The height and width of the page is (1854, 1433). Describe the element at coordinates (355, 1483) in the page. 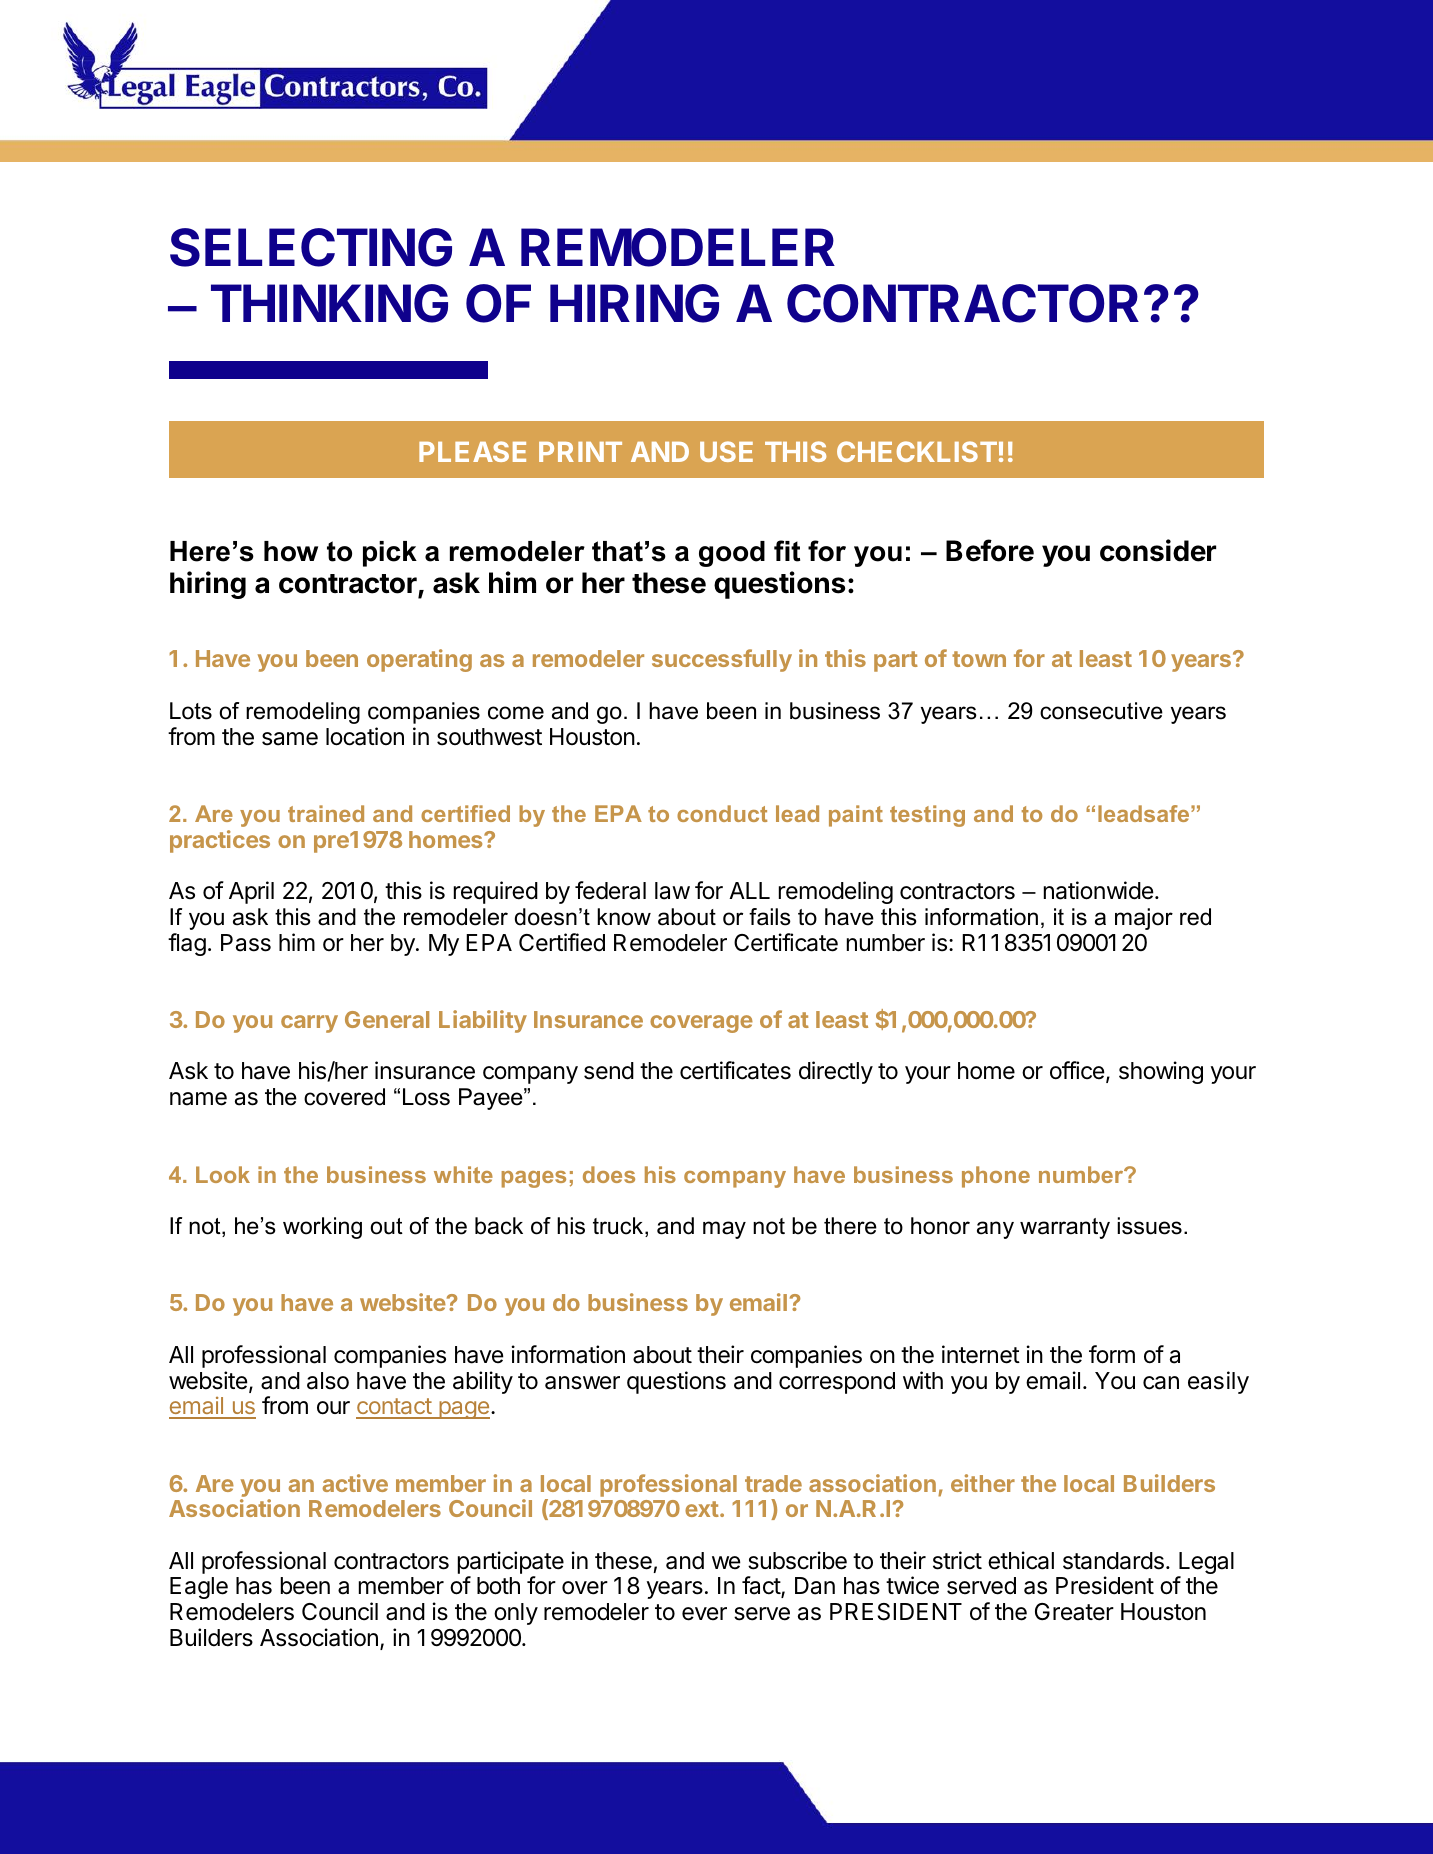

I see `active` at that location.
